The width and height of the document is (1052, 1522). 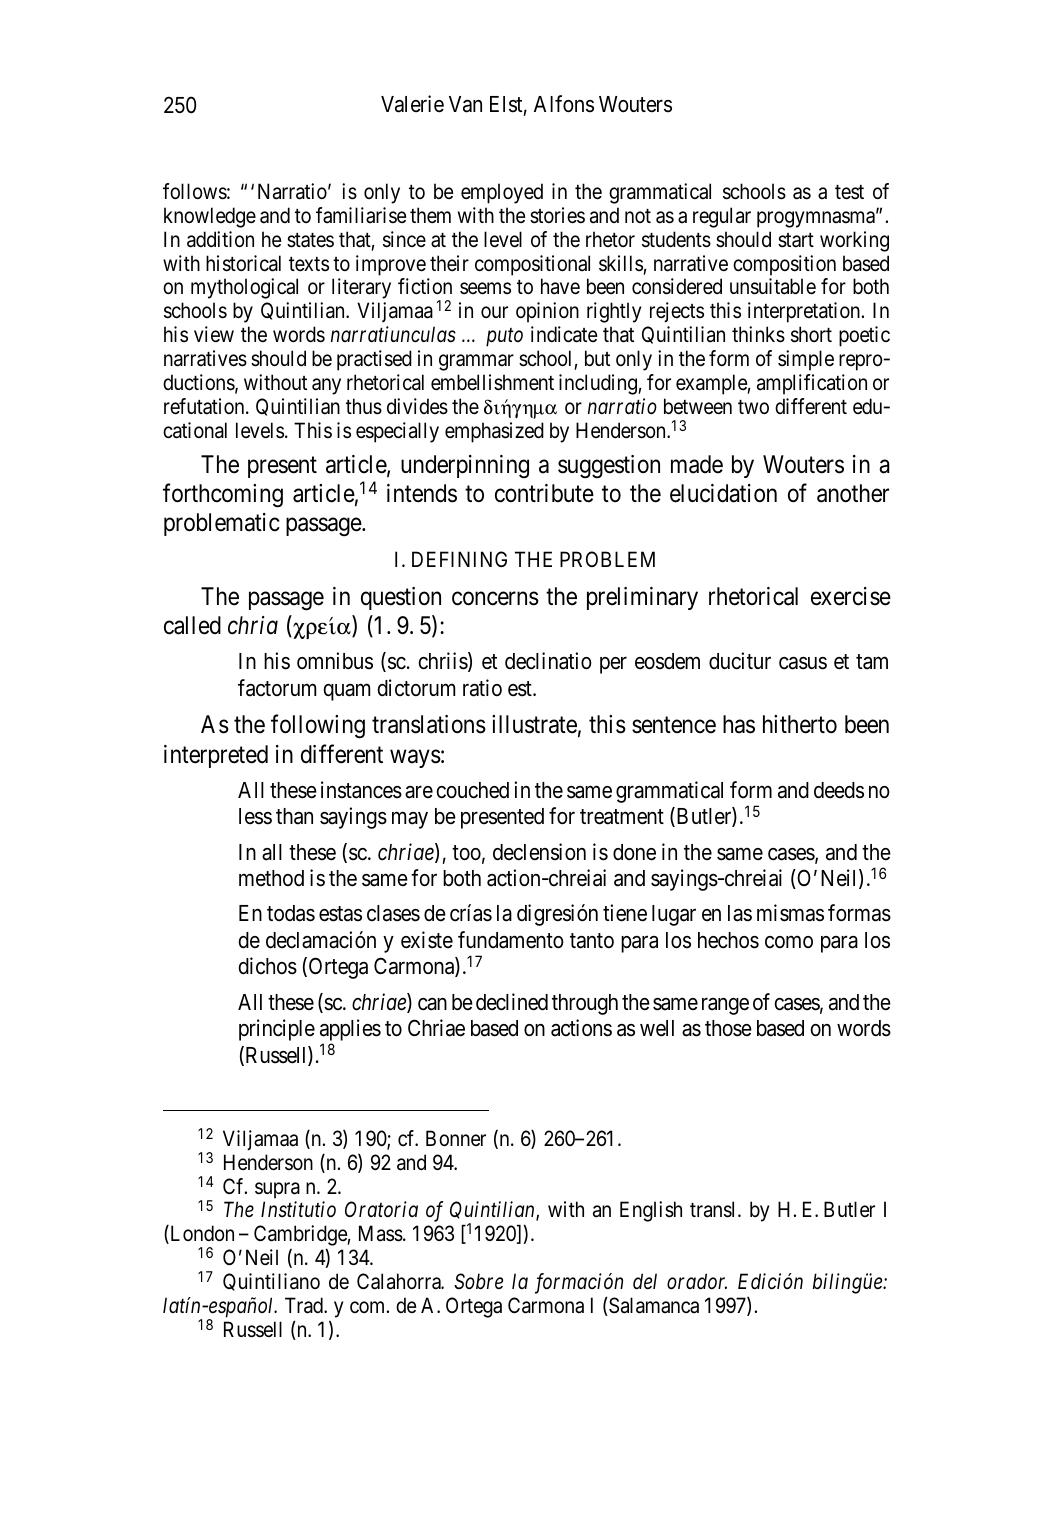 I want to click on another, so click(x=853, y=493).
